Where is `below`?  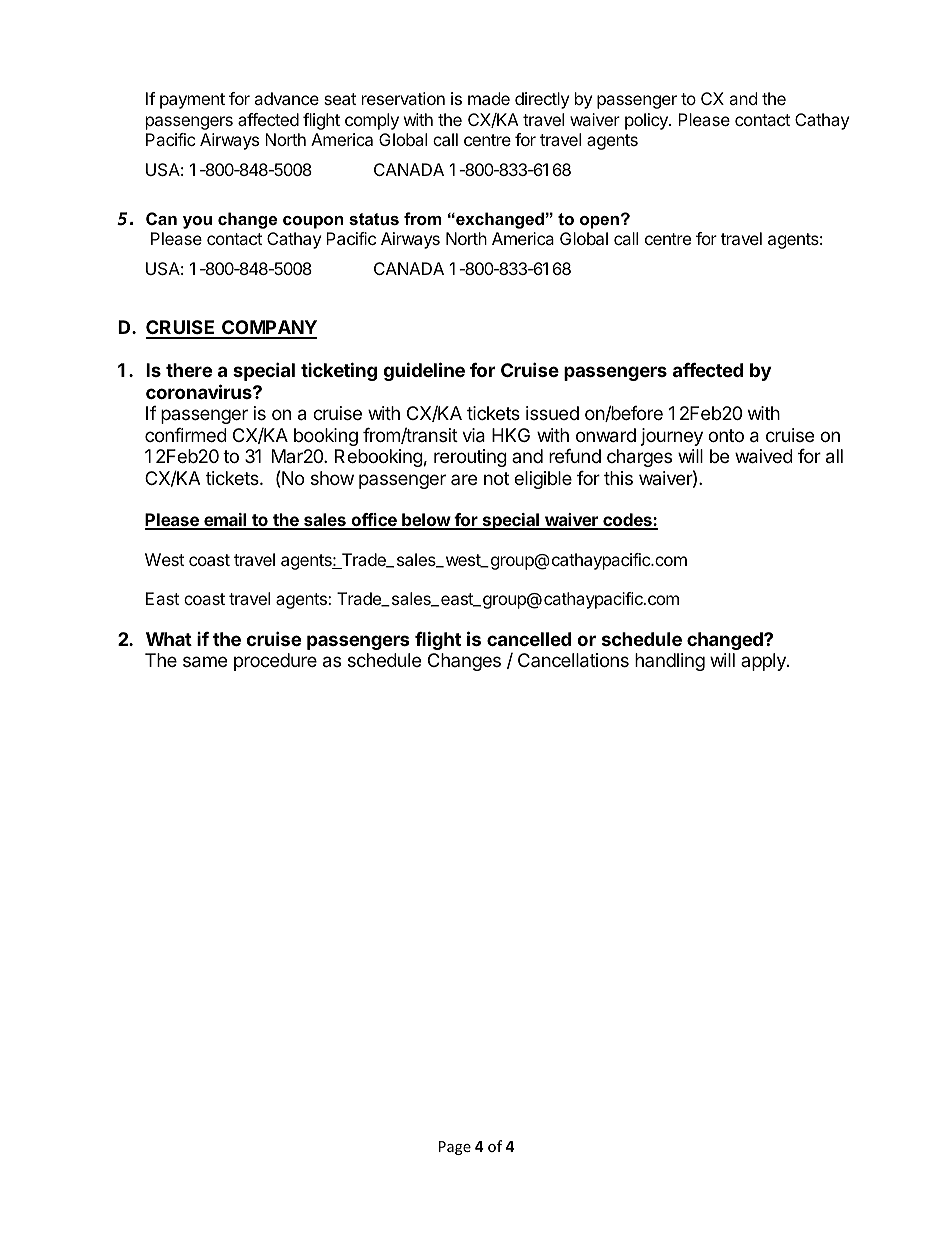
below is located at coordinates (426, 521).
